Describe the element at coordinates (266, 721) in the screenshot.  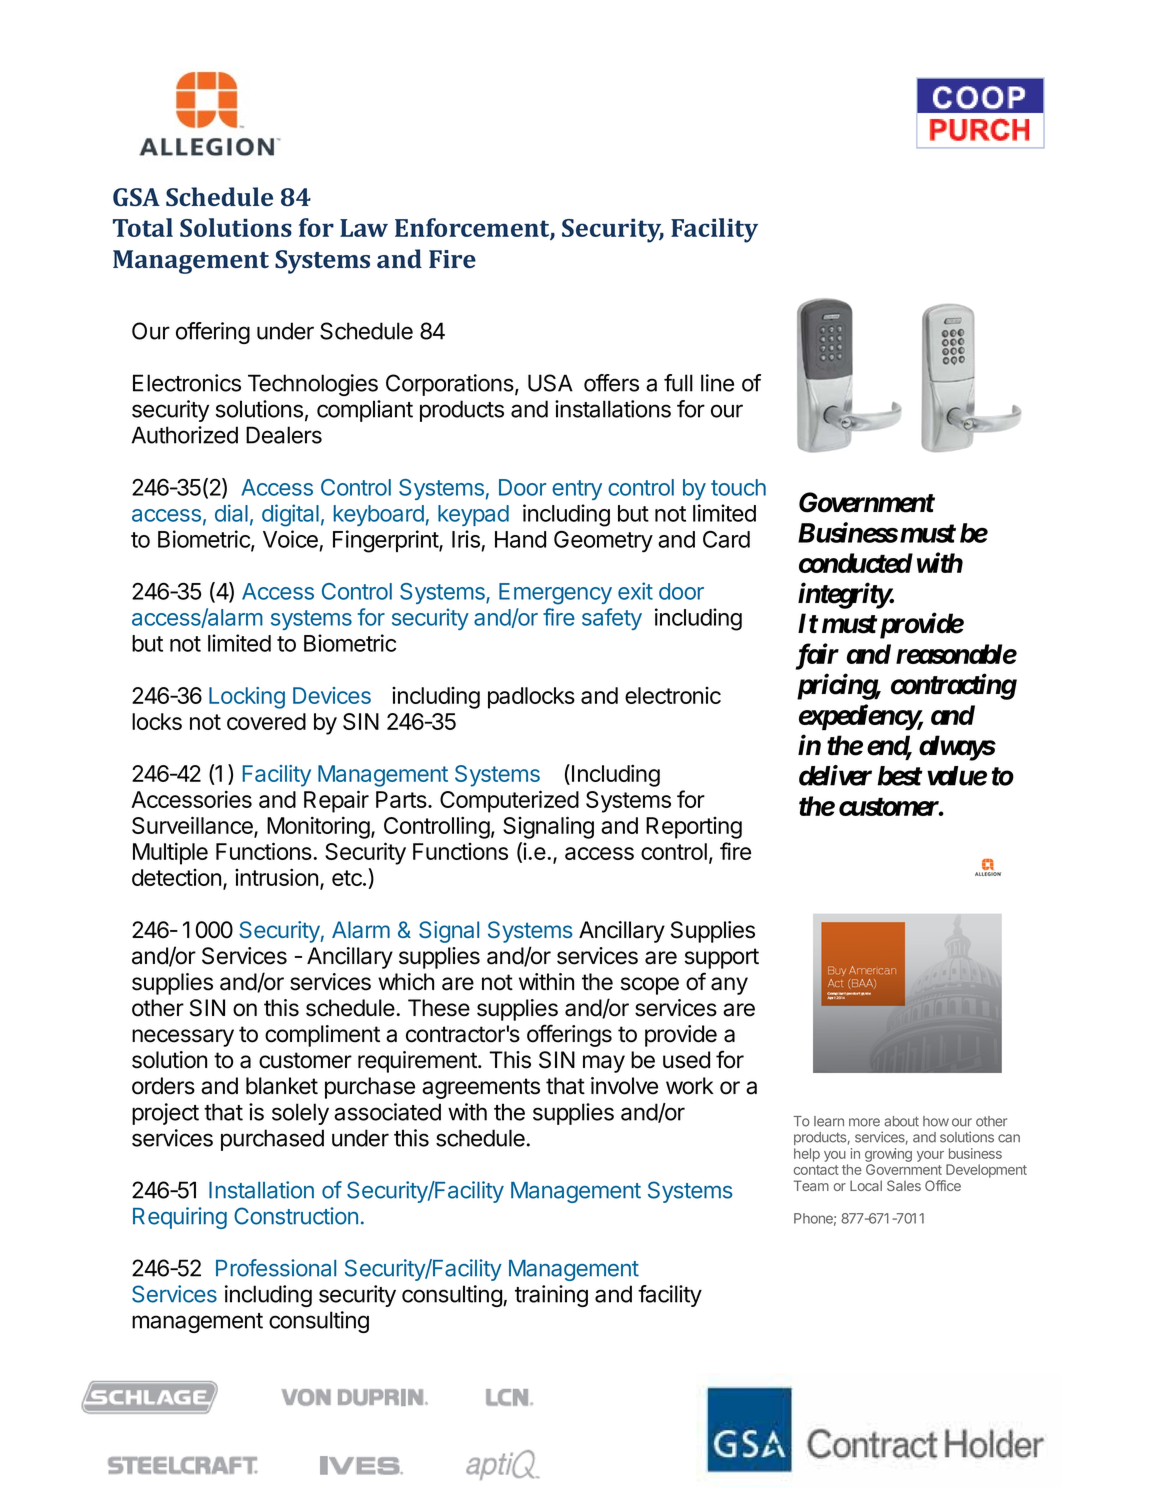
I see `covered` at that location.
